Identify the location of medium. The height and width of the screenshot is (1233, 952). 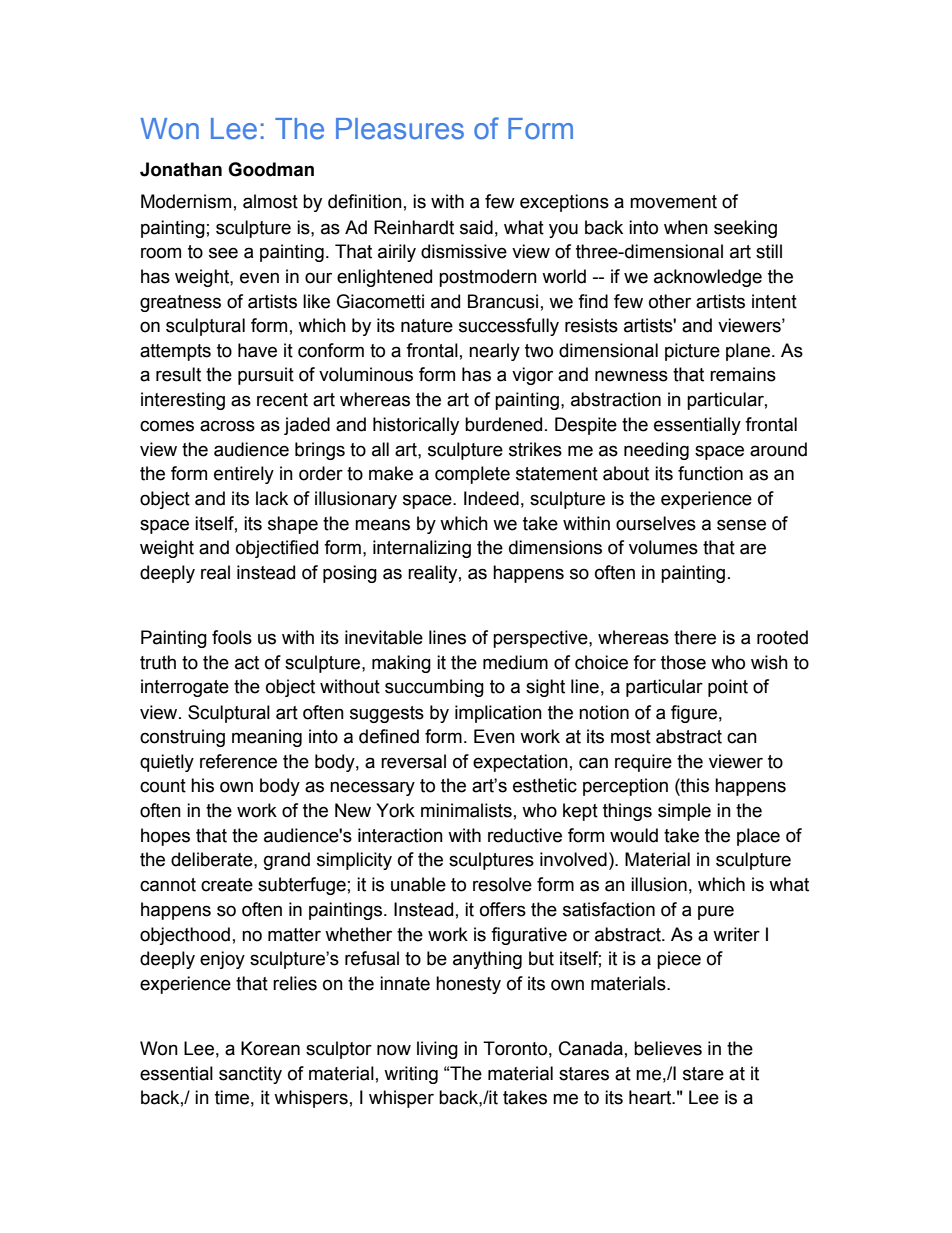
(515, 662).
